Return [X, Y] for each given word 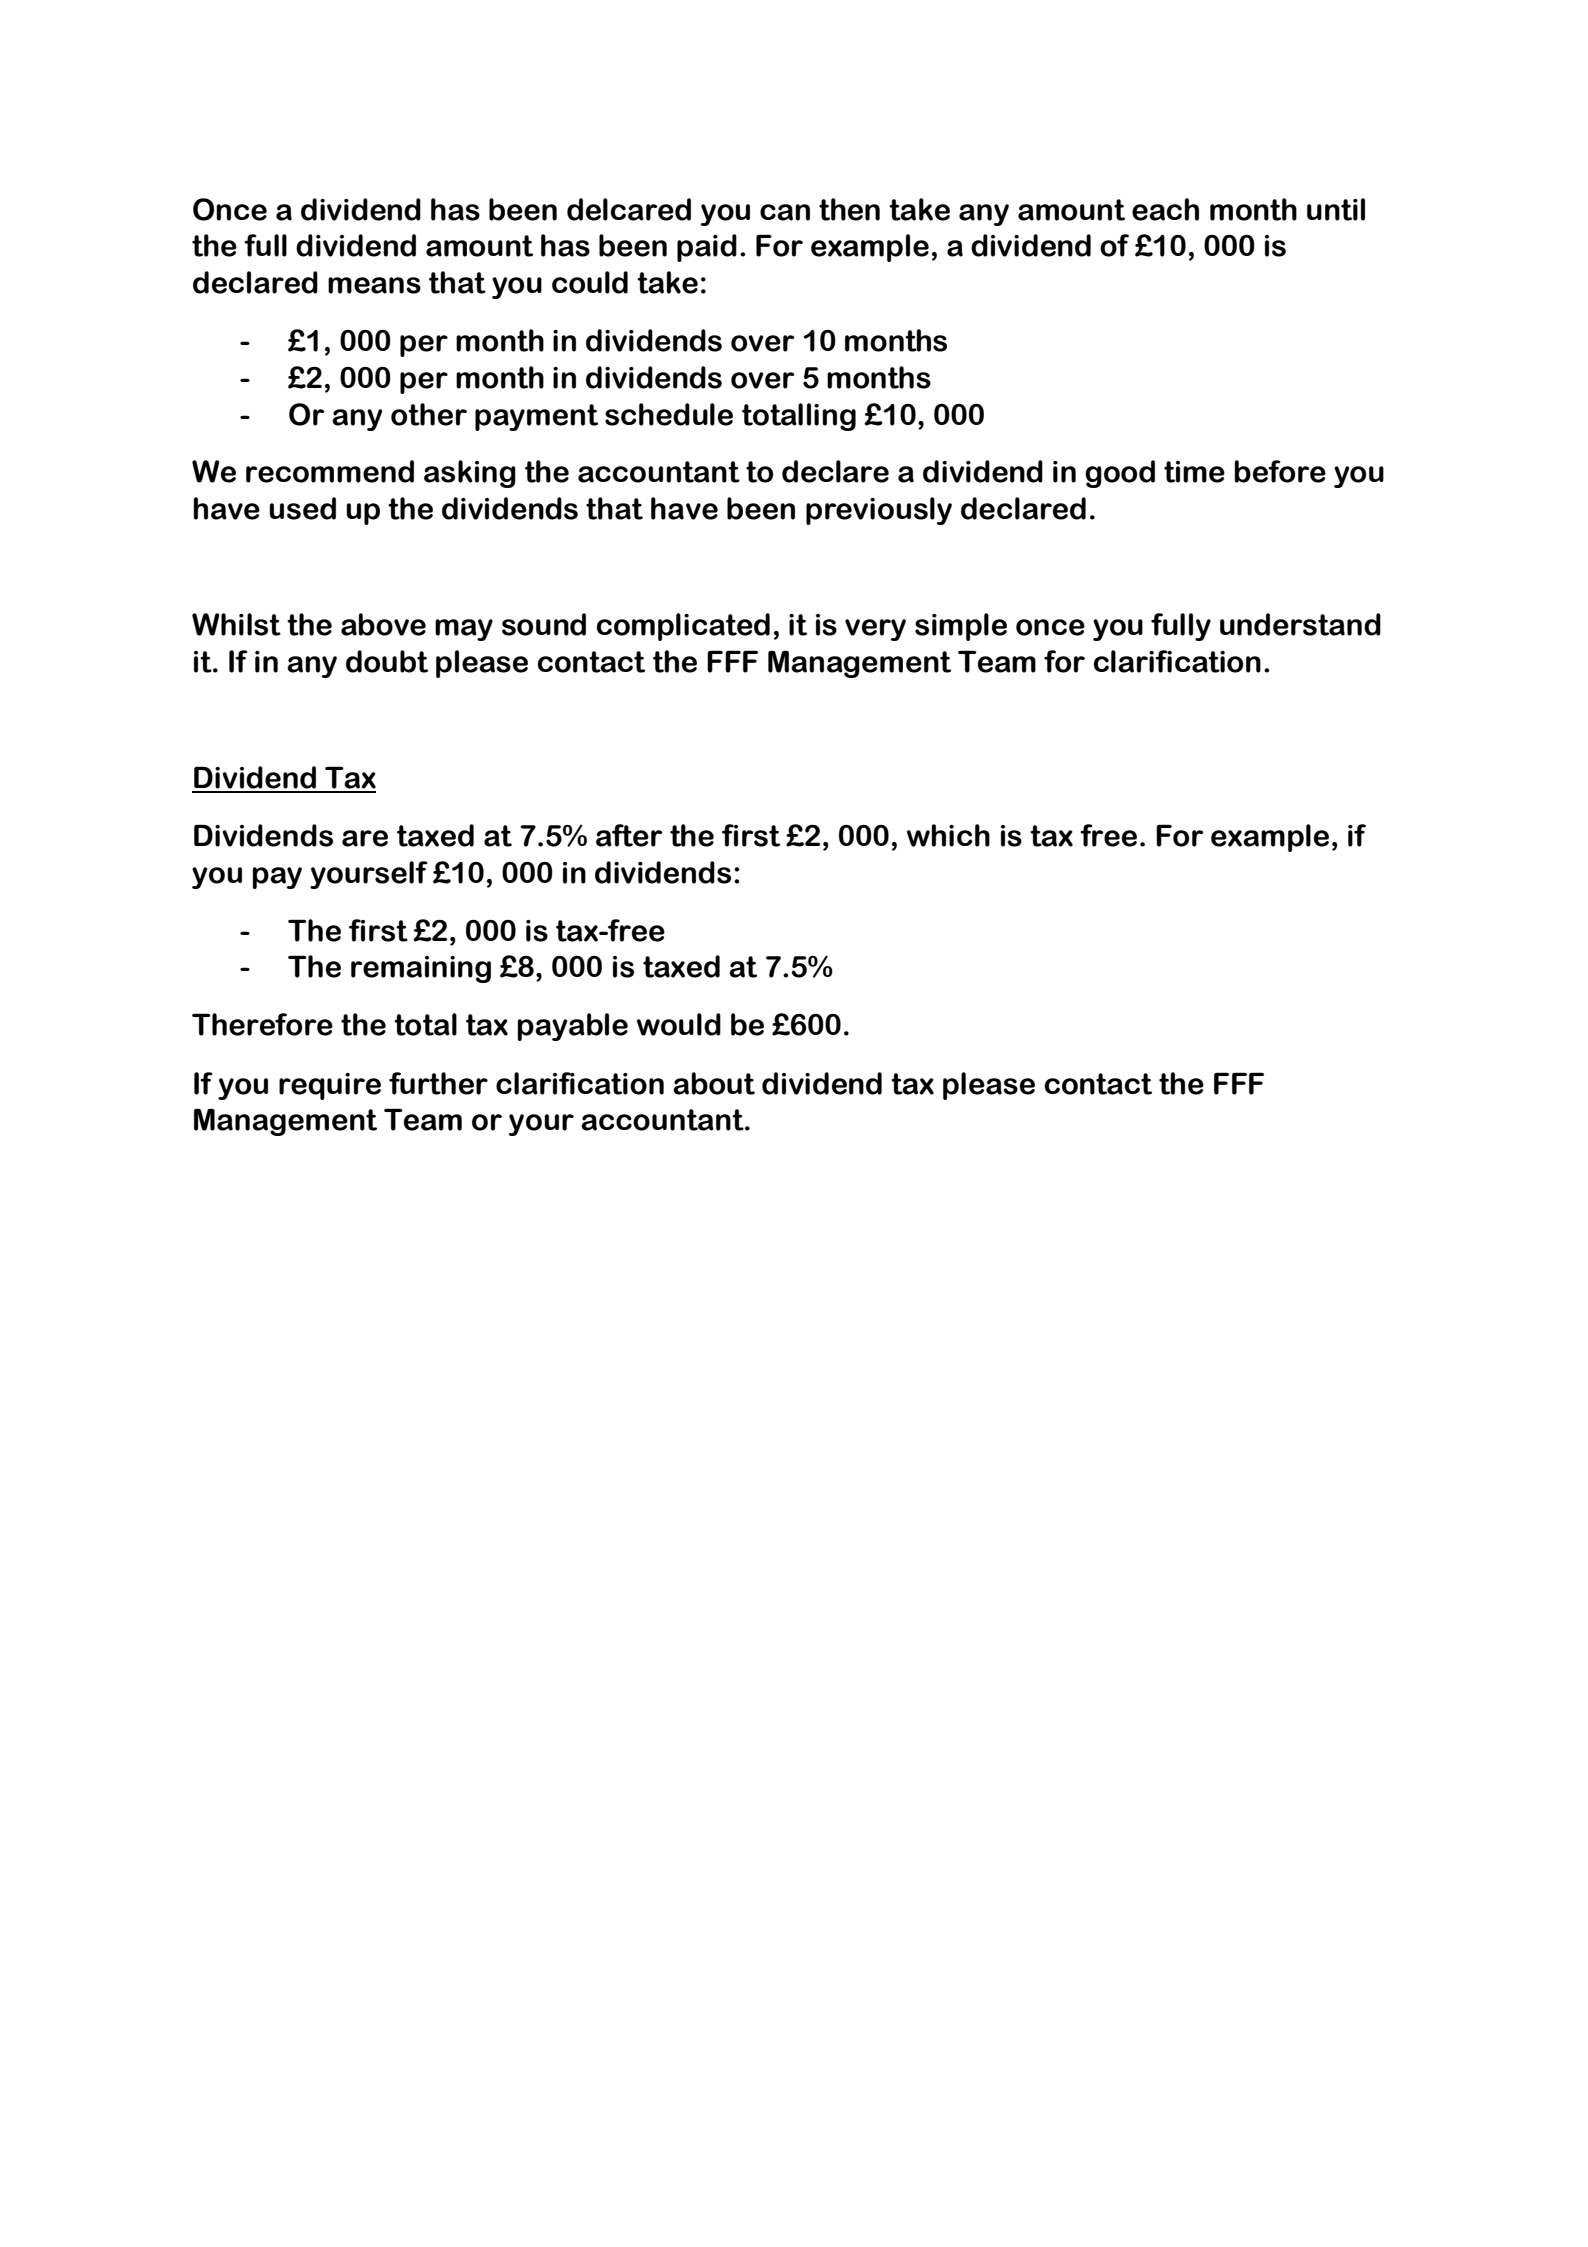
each [1165, 209]
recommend [330, 471]
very [875, 630]
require [330, 1086]
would [679, 1024]
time [1194, 472]
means [374, 285]
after [629, 835]
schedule [669, 414]
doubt [387, 661]
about [714, 1083]
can [785, 212]
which [948, 835]
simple [961, 627]
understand [1300, 624]
